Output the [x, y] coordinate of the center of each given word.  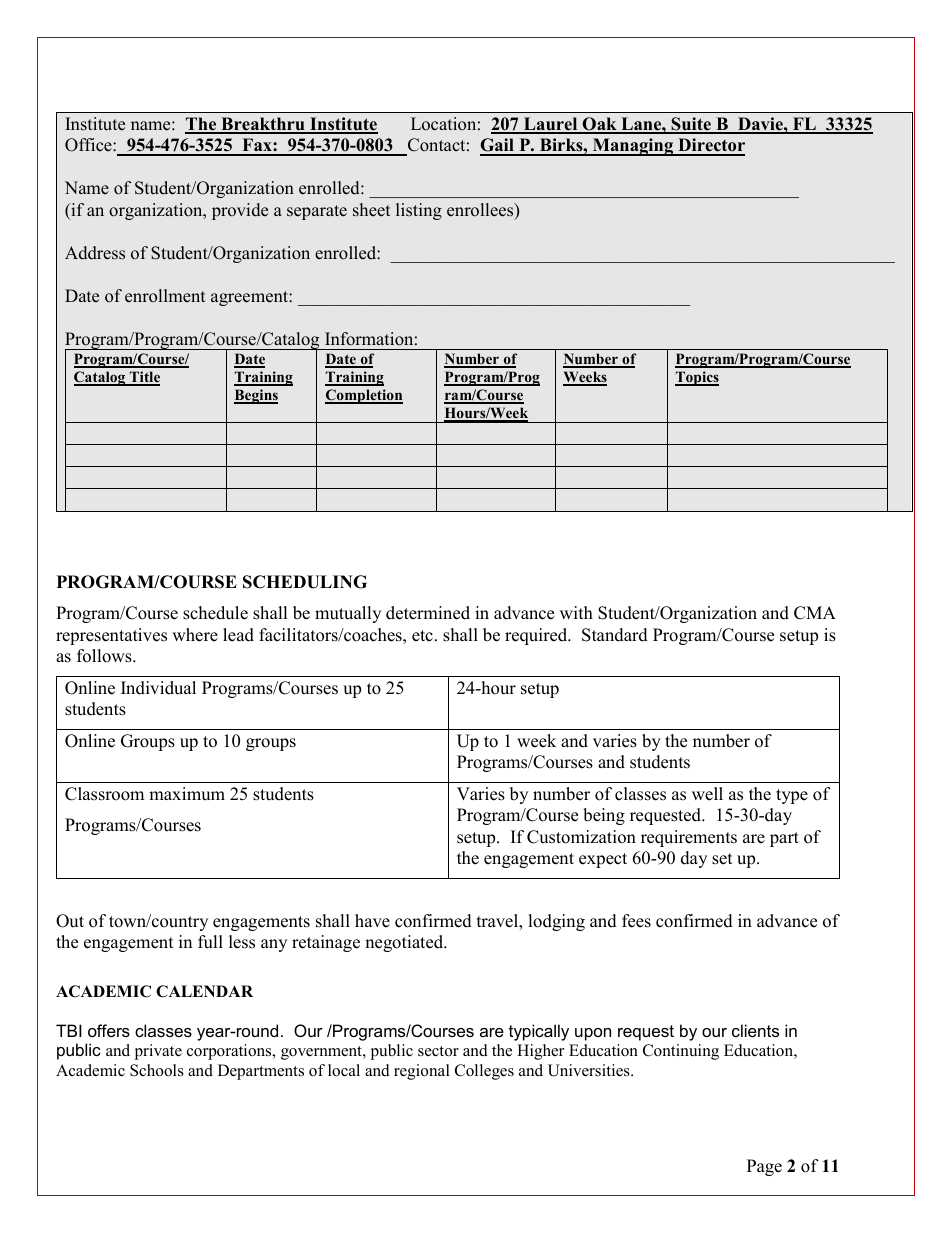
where [195, 635]
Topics [697, 378]
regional [422, 1072]
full [210, 942]
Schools [157, 1070]
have [372, 921]
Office [89, 145]
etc [422, 636]
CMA [815, 613]
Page [764, 1167]
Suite [691, 125]
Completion [364, 396]
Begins [256, 396]
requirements [689, 838]
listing [419, 211]
